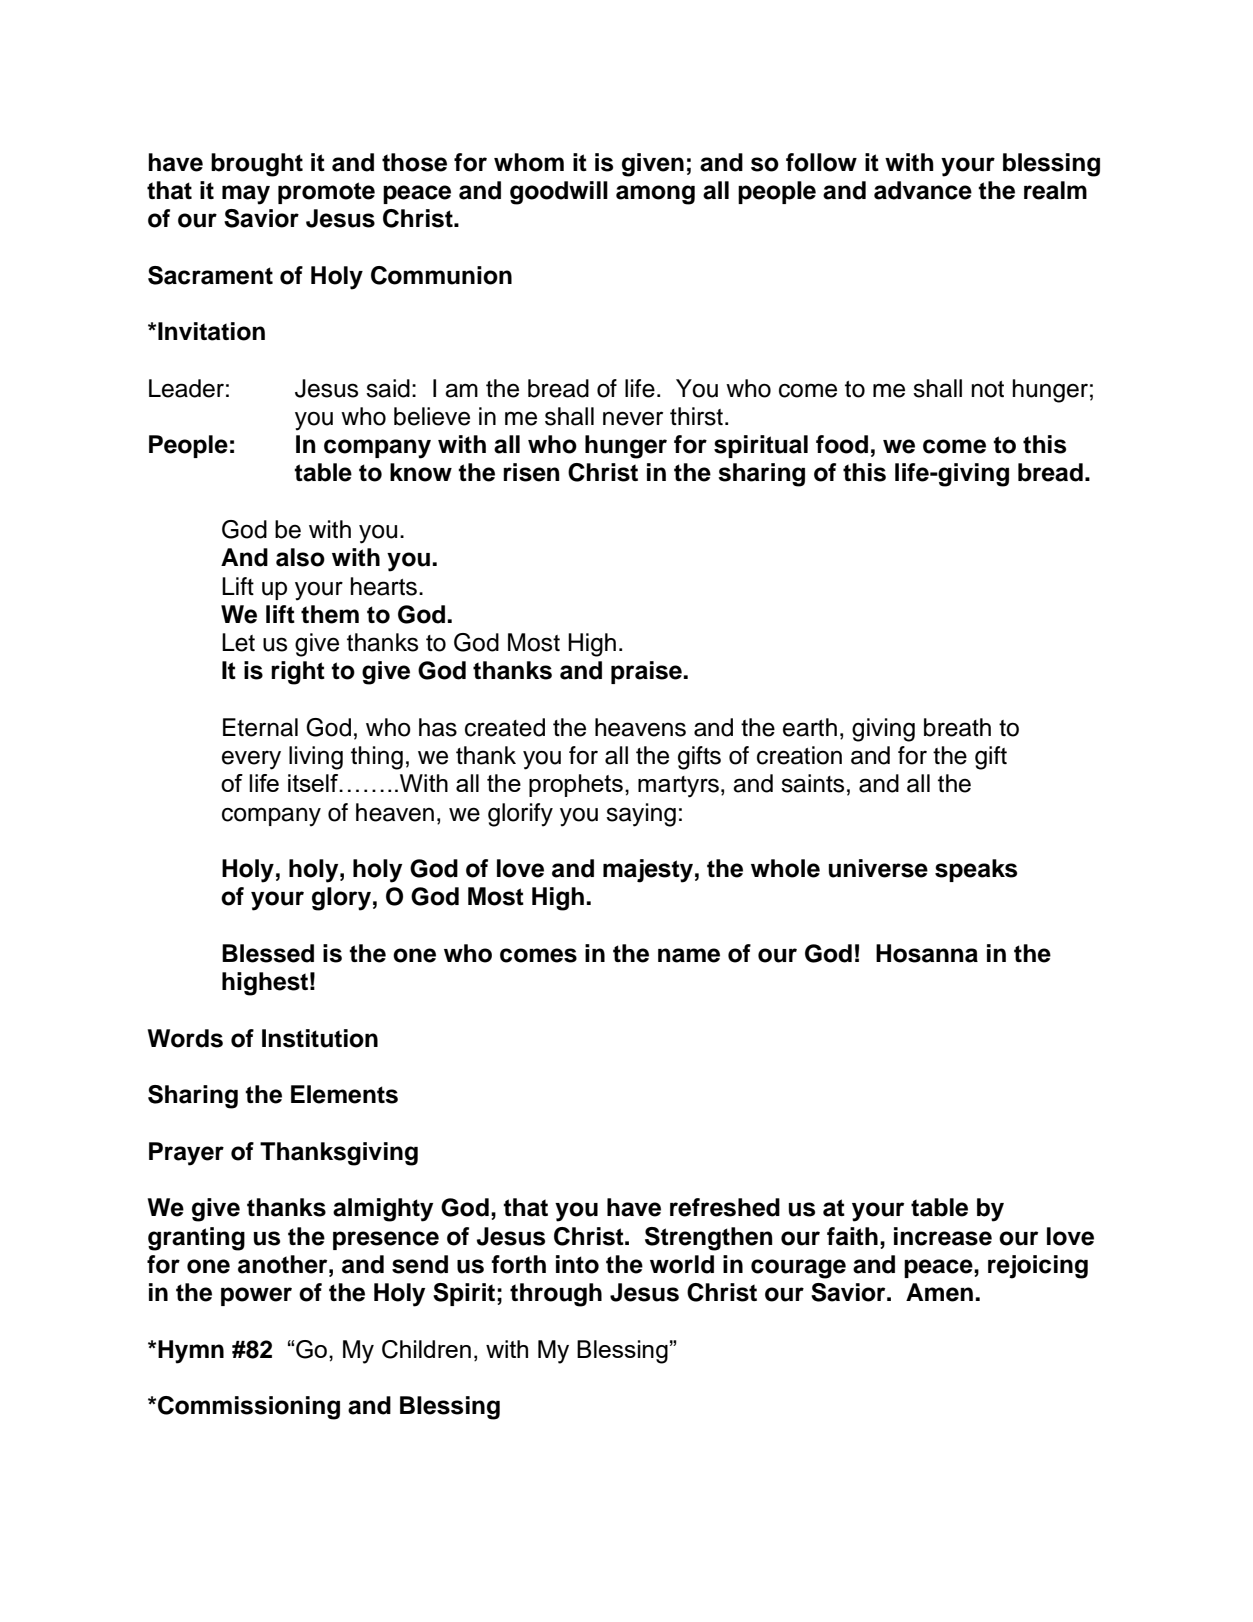  Describe the element at coordinates (655, 195) in the image. I see `among` at that location.
